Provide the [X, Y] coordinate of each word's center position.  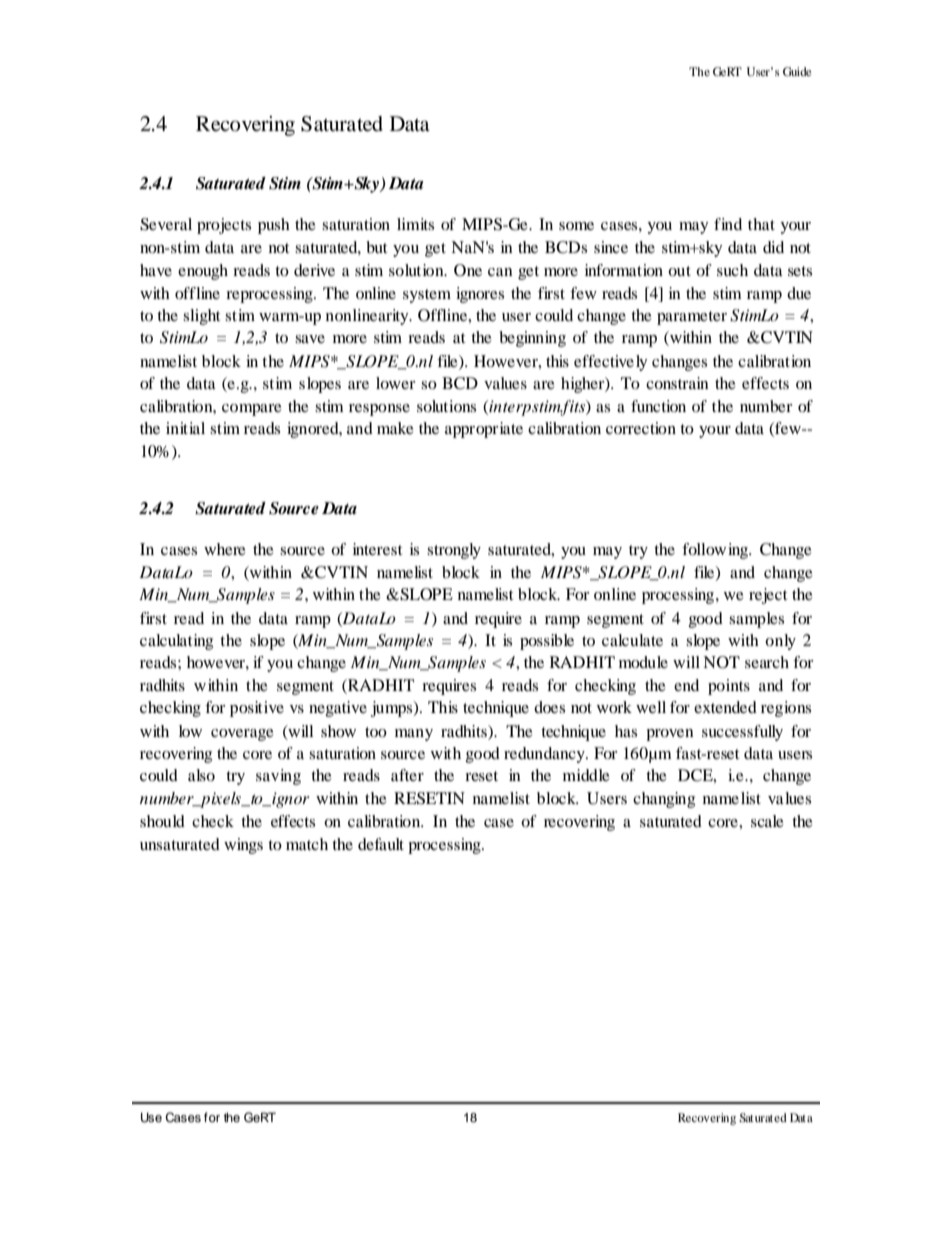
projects [224, 226]
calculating [176, 642]
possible [547, 642]
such [732, 270]
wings [243, 846]
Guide [797, 71]
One [468, 270]
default [381, 844]
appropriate [484, 430]
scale [767, 821]
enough [203, 272]
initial [185, 428]
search [767, 662]
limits [415, 224]
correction [641, 428]
